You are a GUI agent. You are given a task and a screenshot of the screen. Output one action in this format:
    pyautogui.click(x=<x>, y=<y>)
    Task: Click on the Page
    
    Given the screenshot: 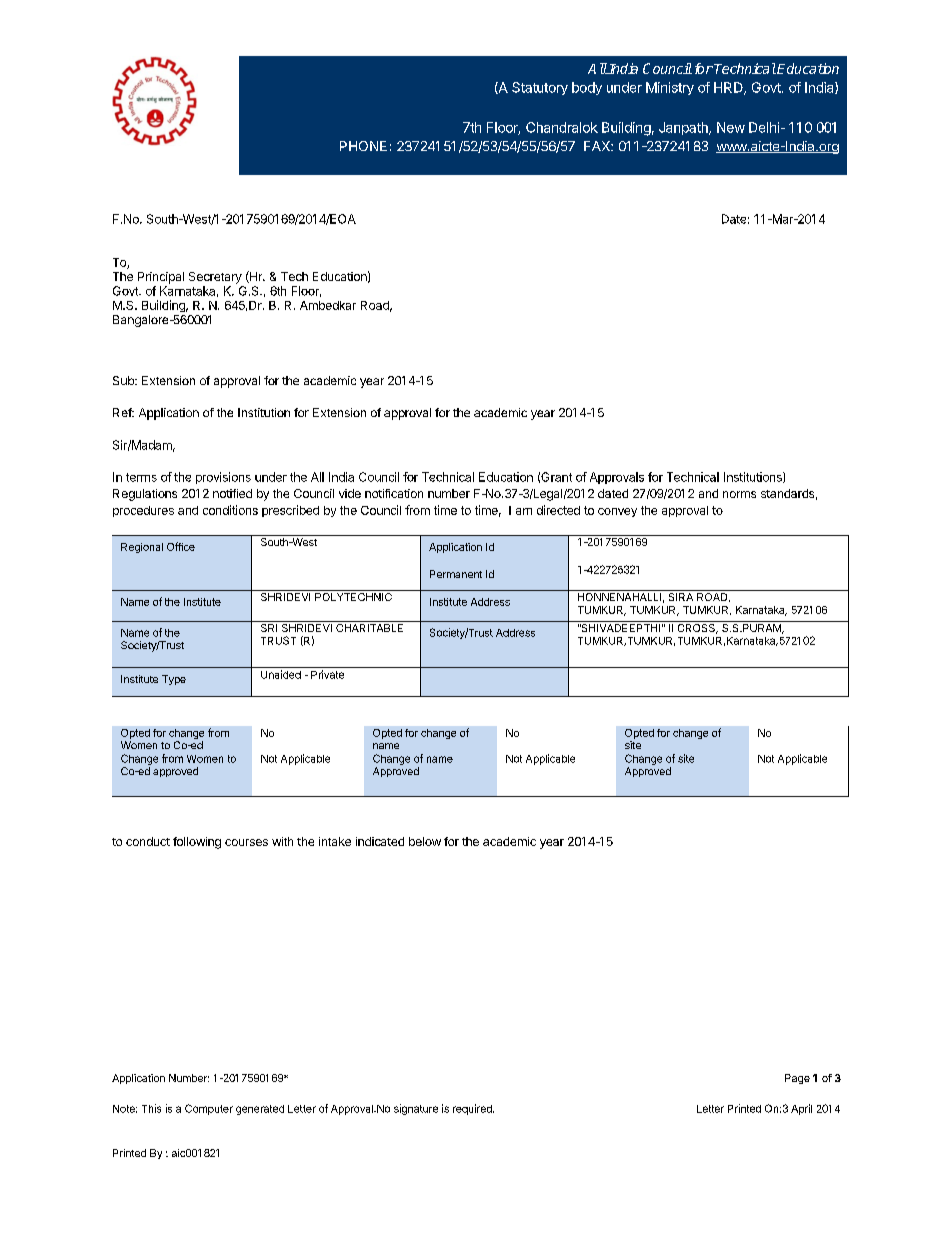 What is the action you would take?
    pyautogui.click(x=797, y=1079)
